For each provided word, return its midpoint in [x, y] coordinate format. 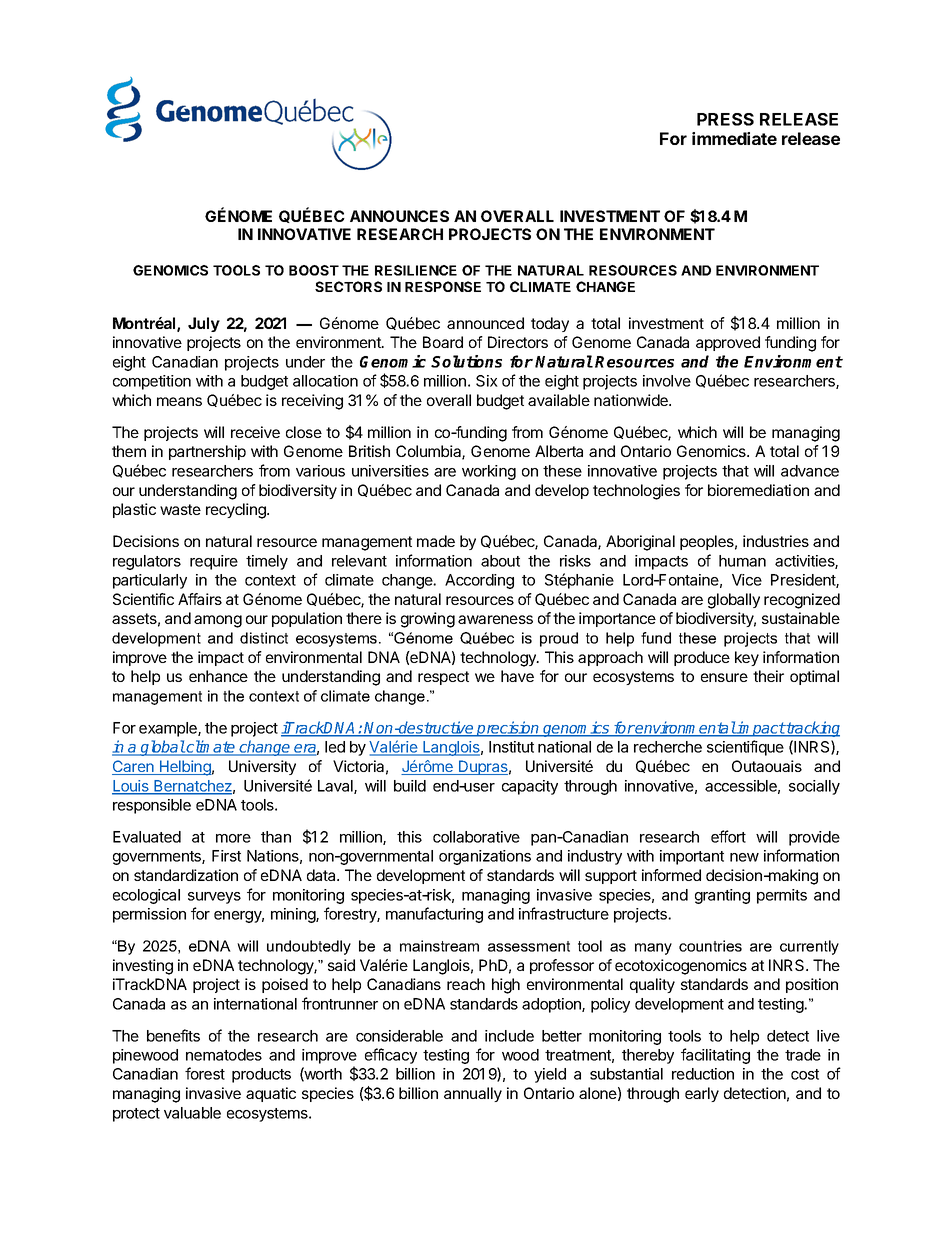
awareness [495, 619]
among [218, 621]
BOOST [314, 270]
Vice [747, 580]
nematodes [224, 1055]
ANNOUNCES [399, 216]
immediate [734, 138]
